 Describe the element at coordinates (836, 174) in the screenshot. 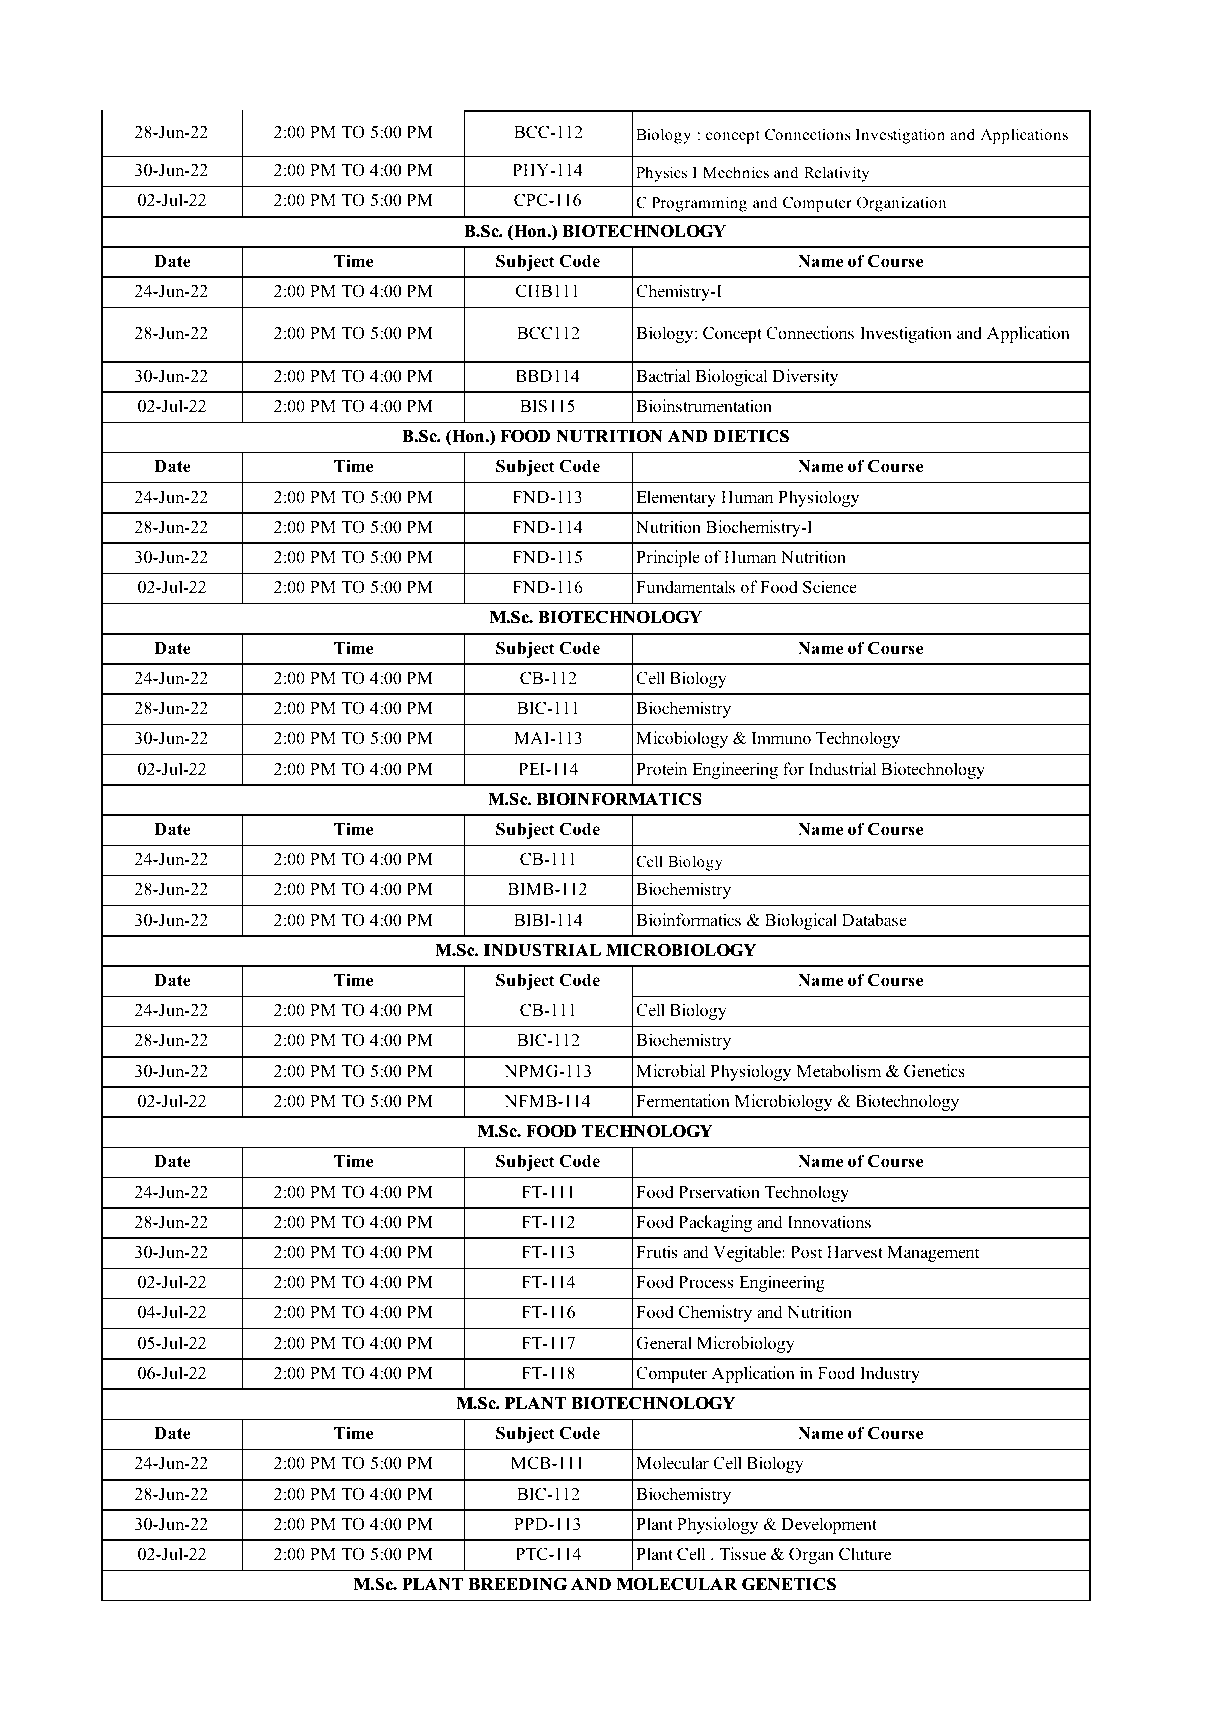

I see `Relativity` at that location.
